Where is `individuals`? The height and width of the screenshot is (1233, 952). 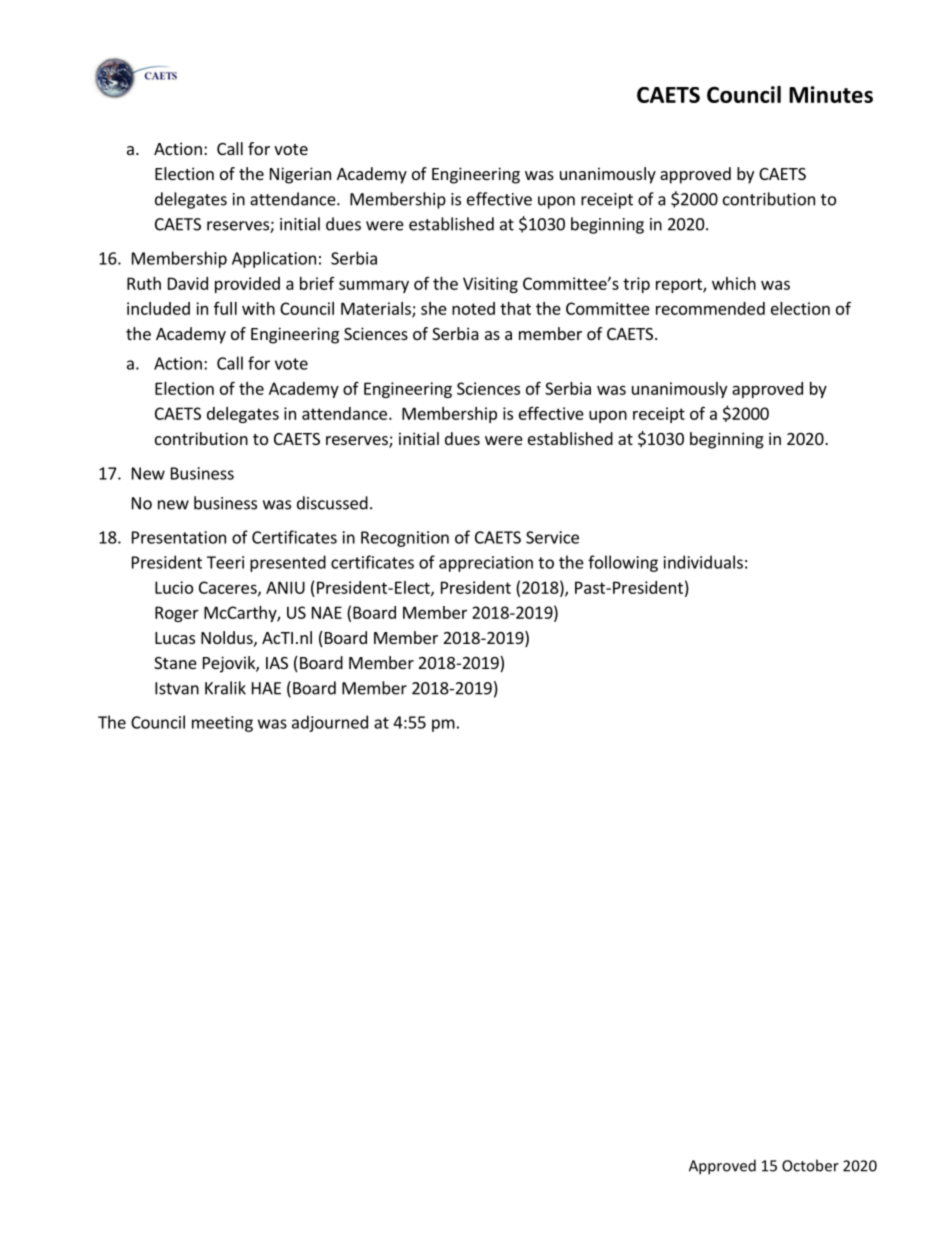 individuals is located at coordinates (703, 562).
